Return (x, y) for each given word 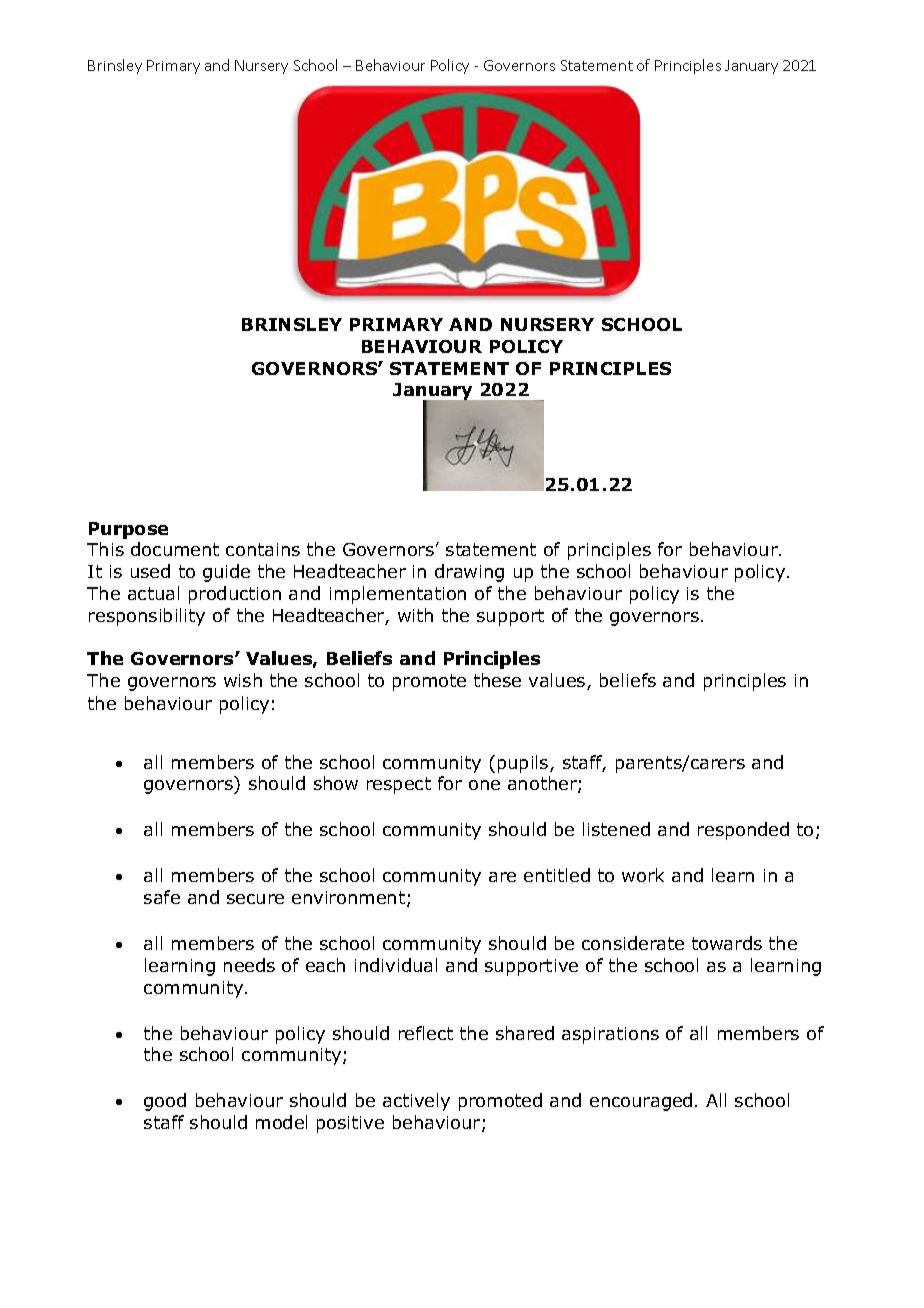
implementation (398, 595)
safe (162, 897)
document (175, 549)
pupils (524, 764)
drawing (469, 573)
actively (416, 1102)
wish (243, 680)
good (165, 1102)
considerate (633, 943)
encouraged (641, 1102)
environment (348, 897)
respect (399, 785)
